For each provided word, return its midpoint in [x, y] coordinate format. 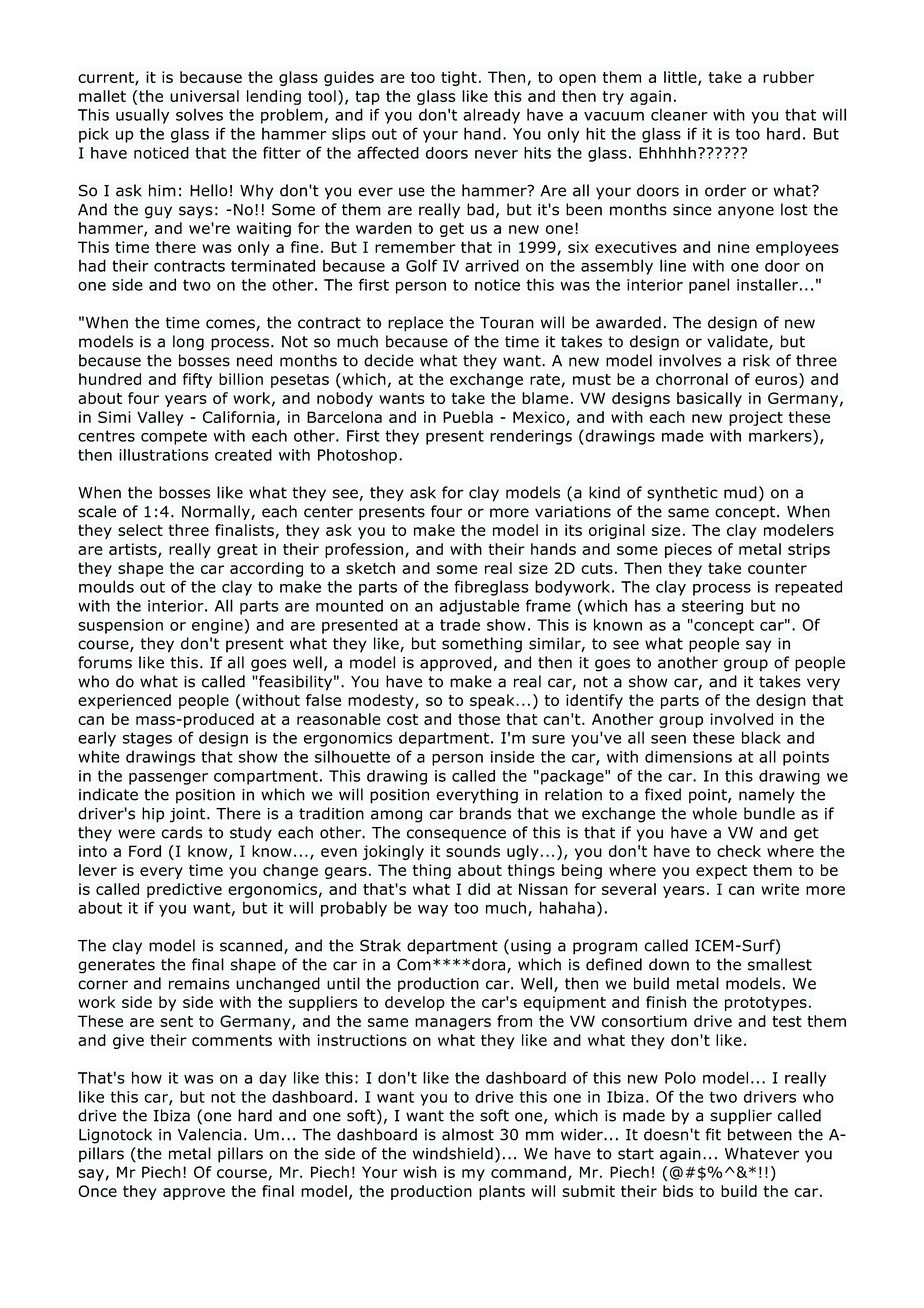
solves [199, 114]
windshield [453, 1153]
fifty [197, 380]
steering [712, 607]
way [433, 911]
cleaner [679, 114]
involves [690, 360]
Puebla [468, 417]
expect [721, 872]
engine [217, 626]
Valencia [209, 1134]
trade [460, 625]
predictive [184, 890]
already [491, 116]
